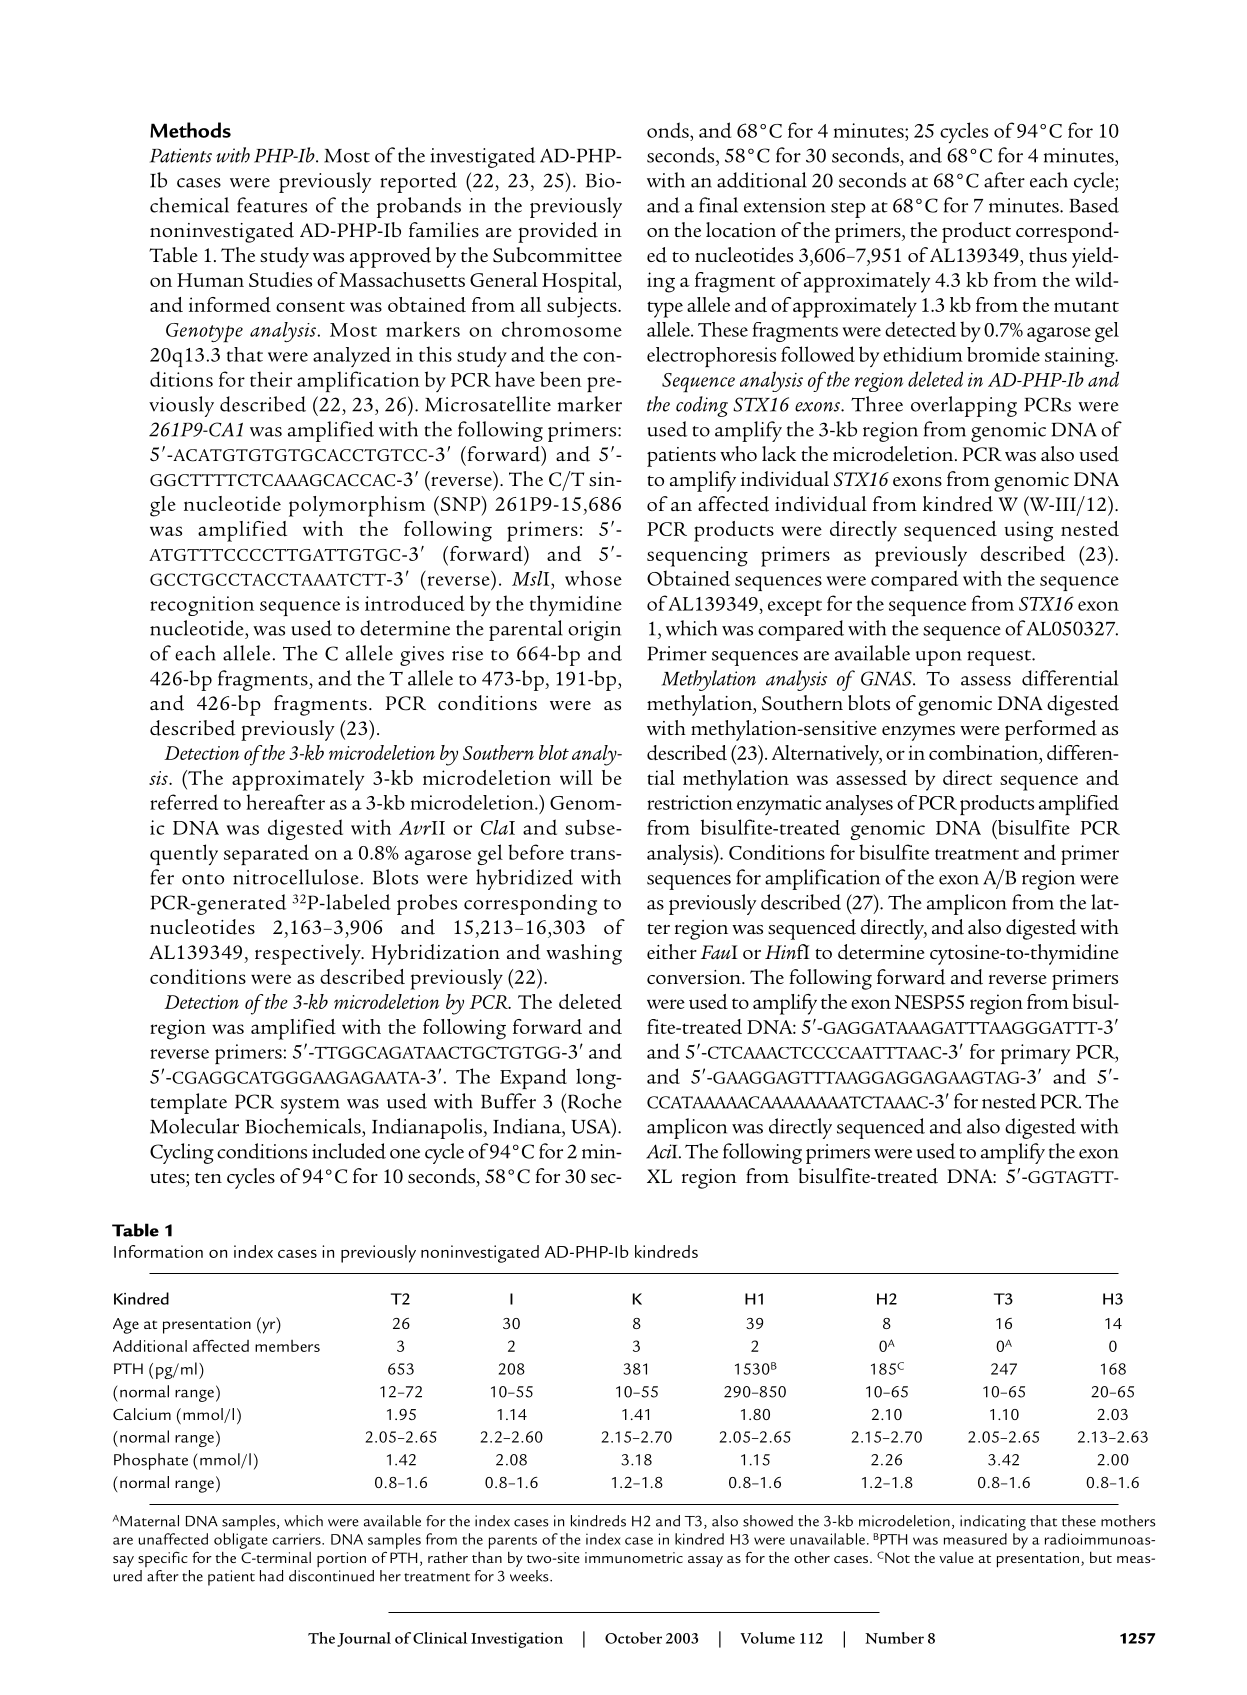  What do you see at coordinates (1094, 205) in the image?
I see `Based` at bounding box center [1094, 205].
